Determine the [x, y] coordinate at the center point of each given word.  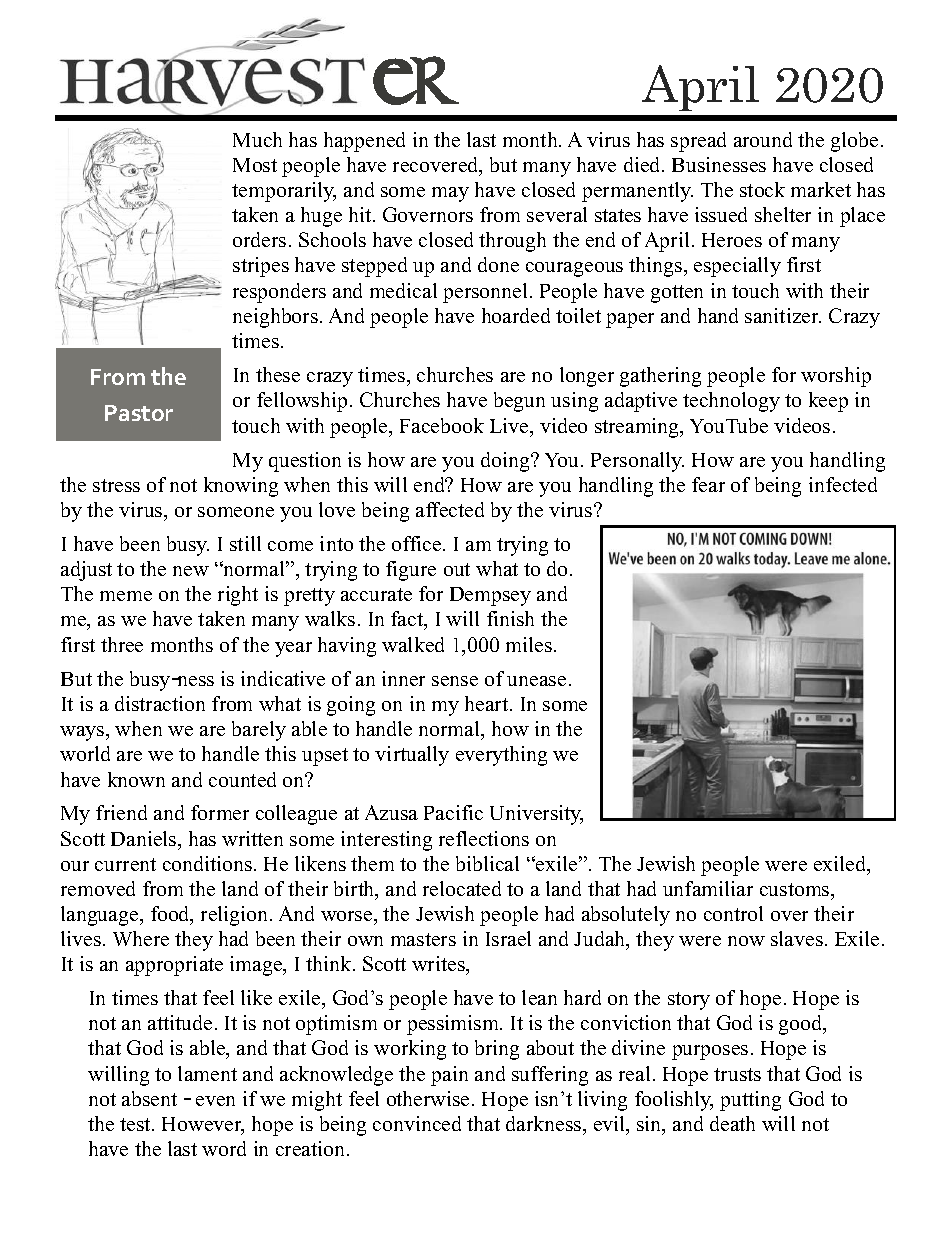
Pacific [453, 812]
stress [116, 485]
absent [149, 1098]
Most [255, 165]
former [220, 812]
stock [762, 189]
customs [796, 889]
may [450, 194]
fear [708, 484]
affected [450, 509]
